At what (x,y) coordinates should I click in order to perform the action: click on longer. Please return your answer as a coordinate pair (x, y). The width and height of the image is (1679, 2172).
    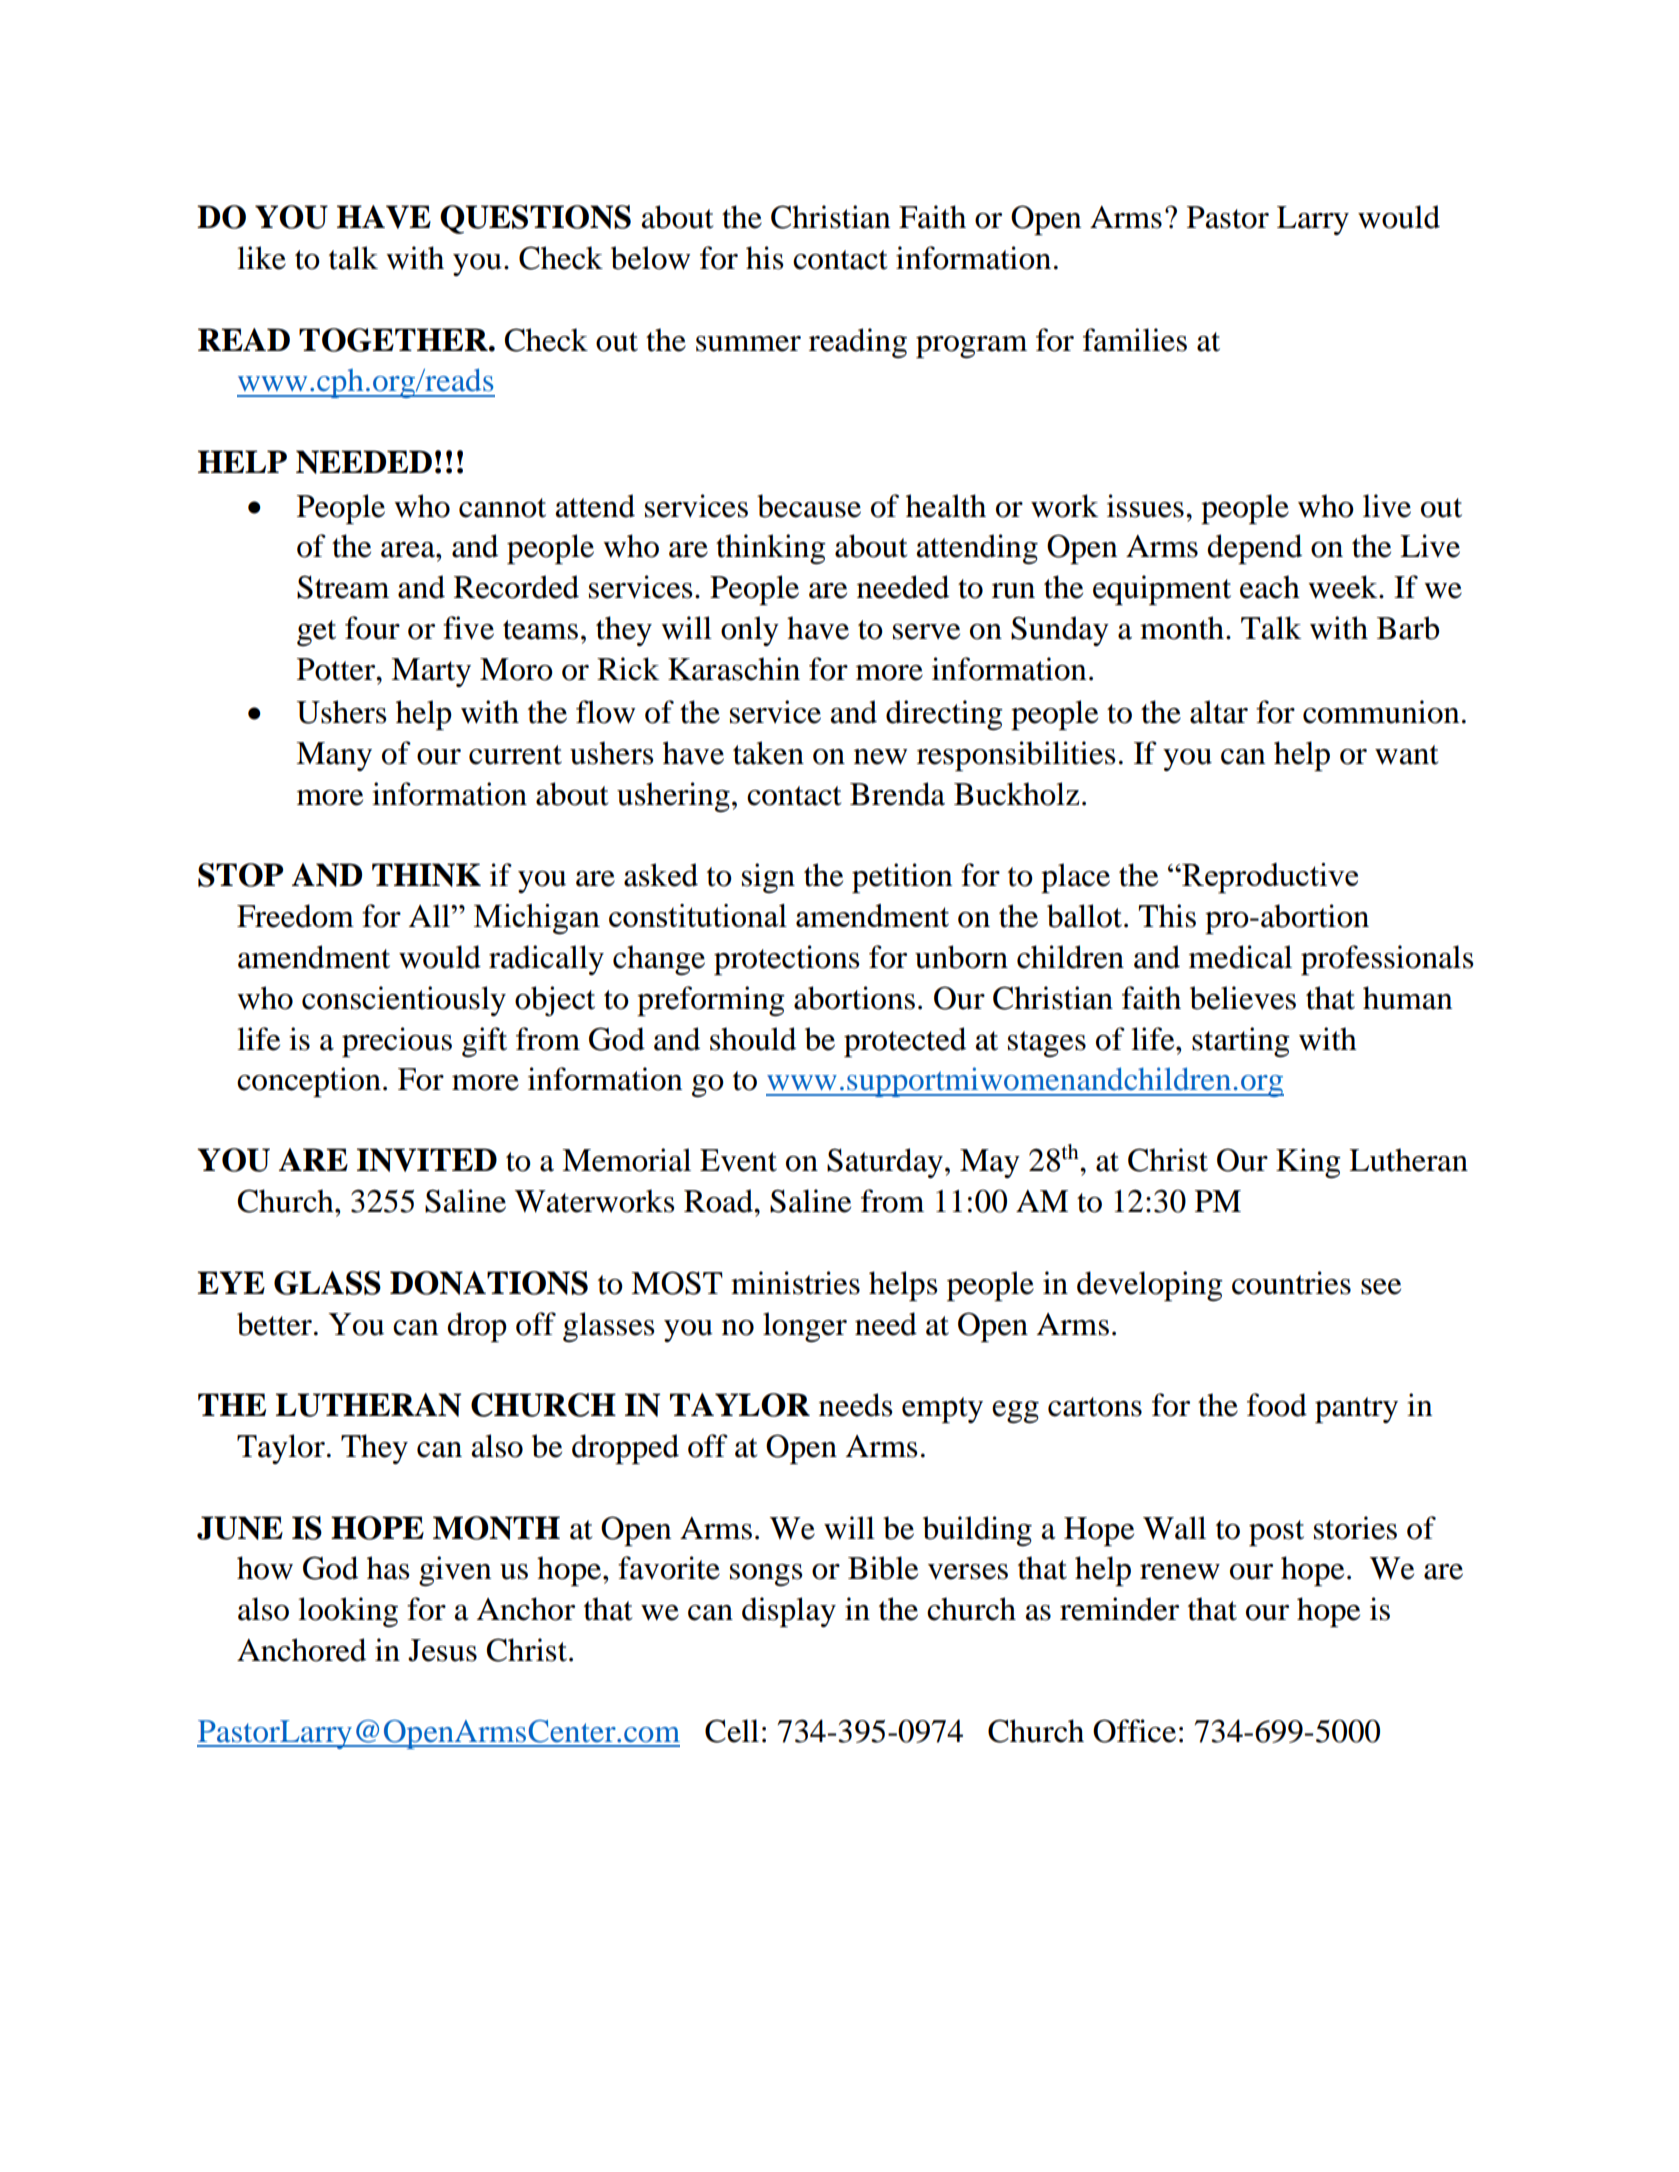
    Looking at the image, I should click on (805, 1327).
